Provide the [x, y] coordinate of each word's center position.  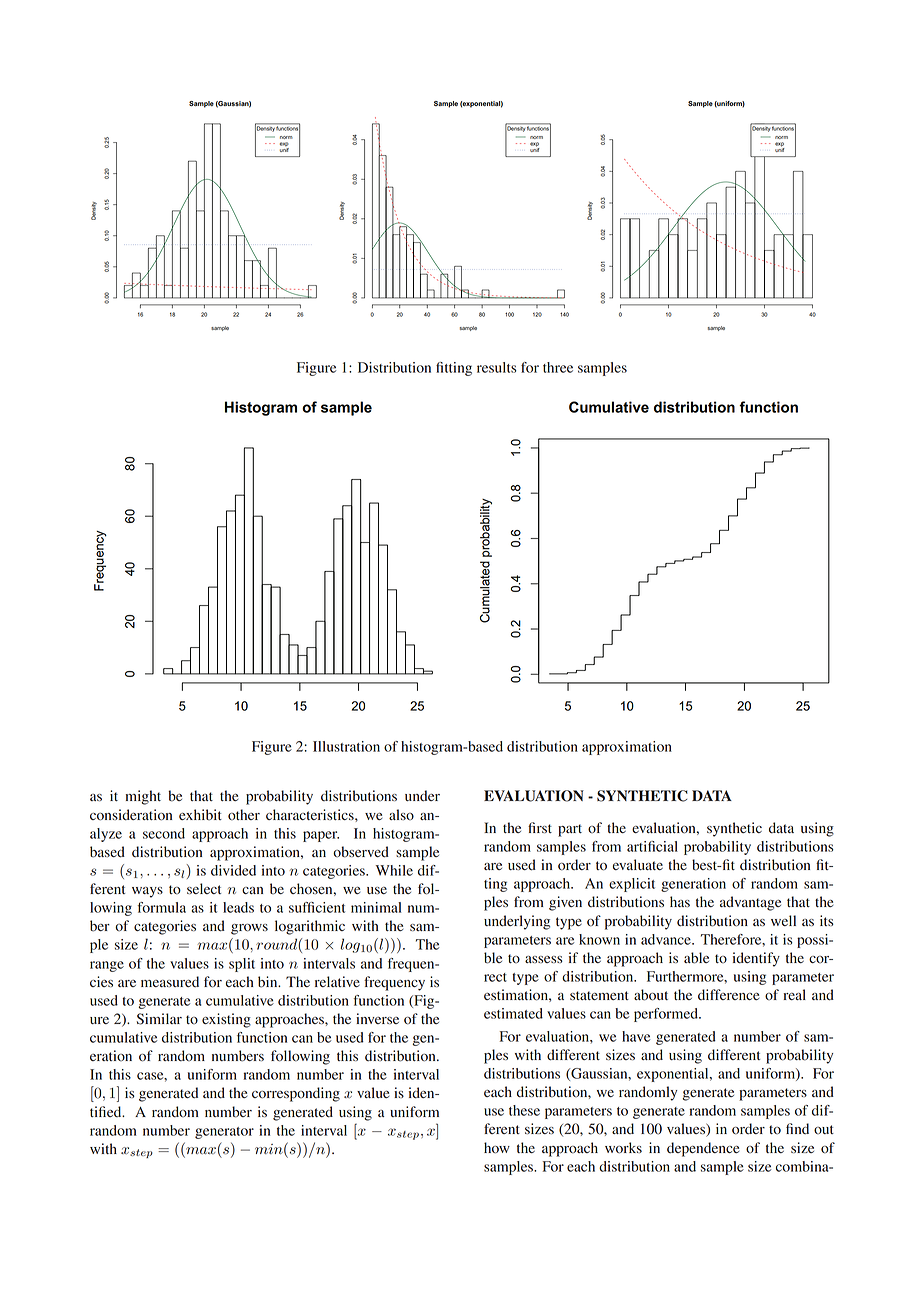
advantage [750, 903]
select [204, 888]
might [143, 797]
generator [224, 1133]
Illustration [346, 746]
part [570, 830]
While [394, 870]
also [401, 814]
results [497, 367]
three [558, 367]
